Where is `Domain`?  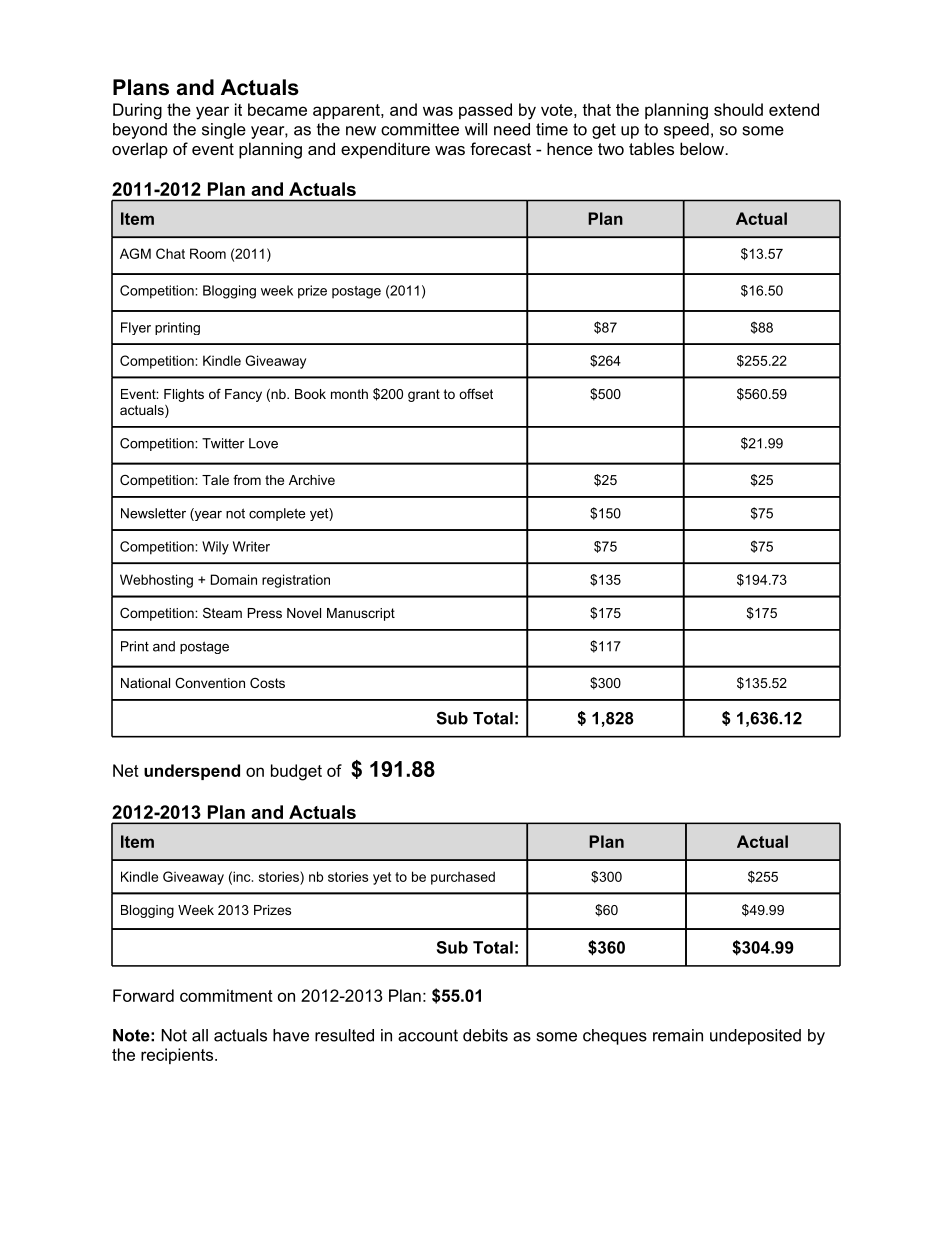
Domain is located at coordinates (234, 579).
